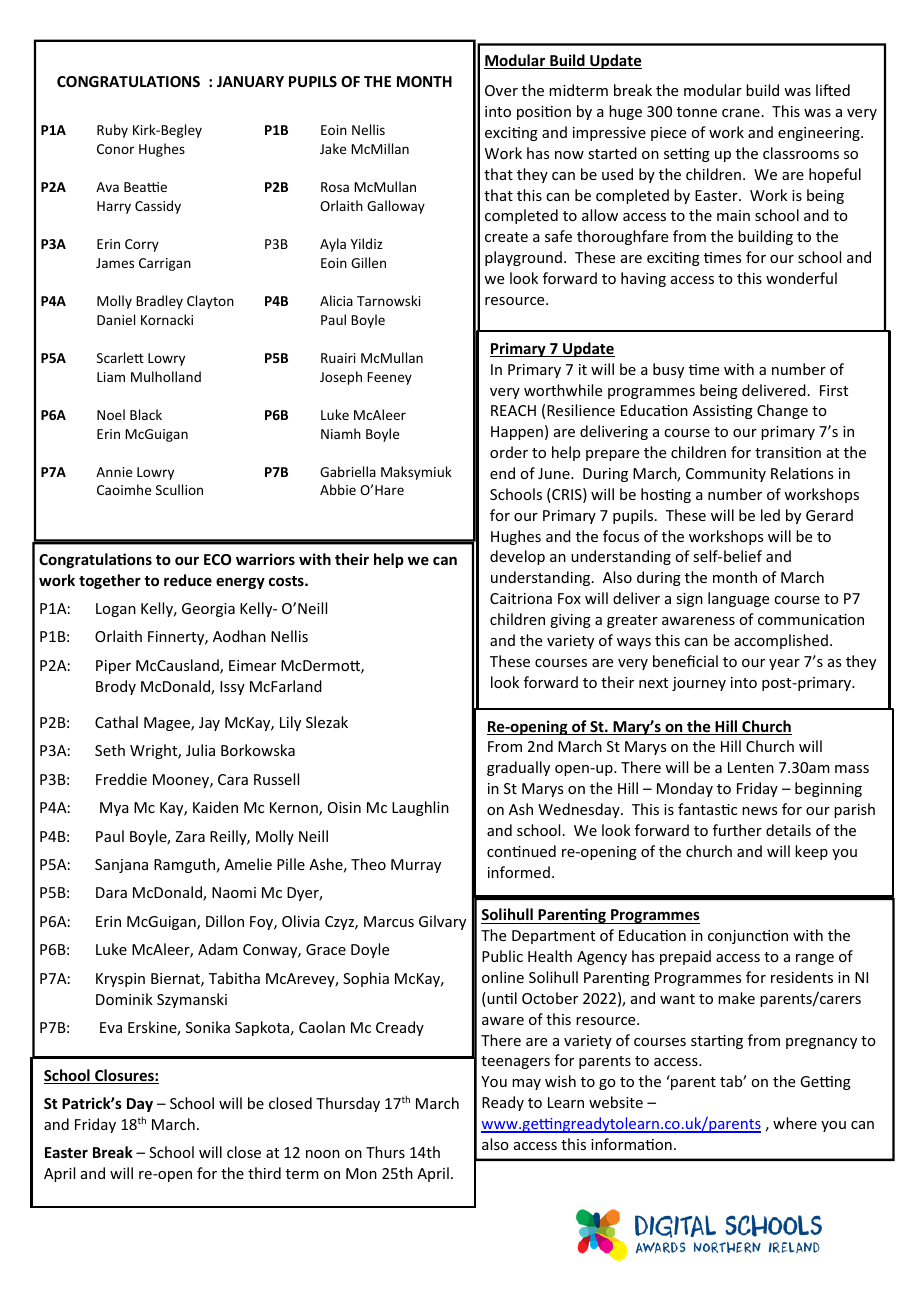 The width and height of the document is (924, 1308). What do you see at coordinates (250, 81) in the document?
I see `JANUARY` at bounding box center [250, 81].
